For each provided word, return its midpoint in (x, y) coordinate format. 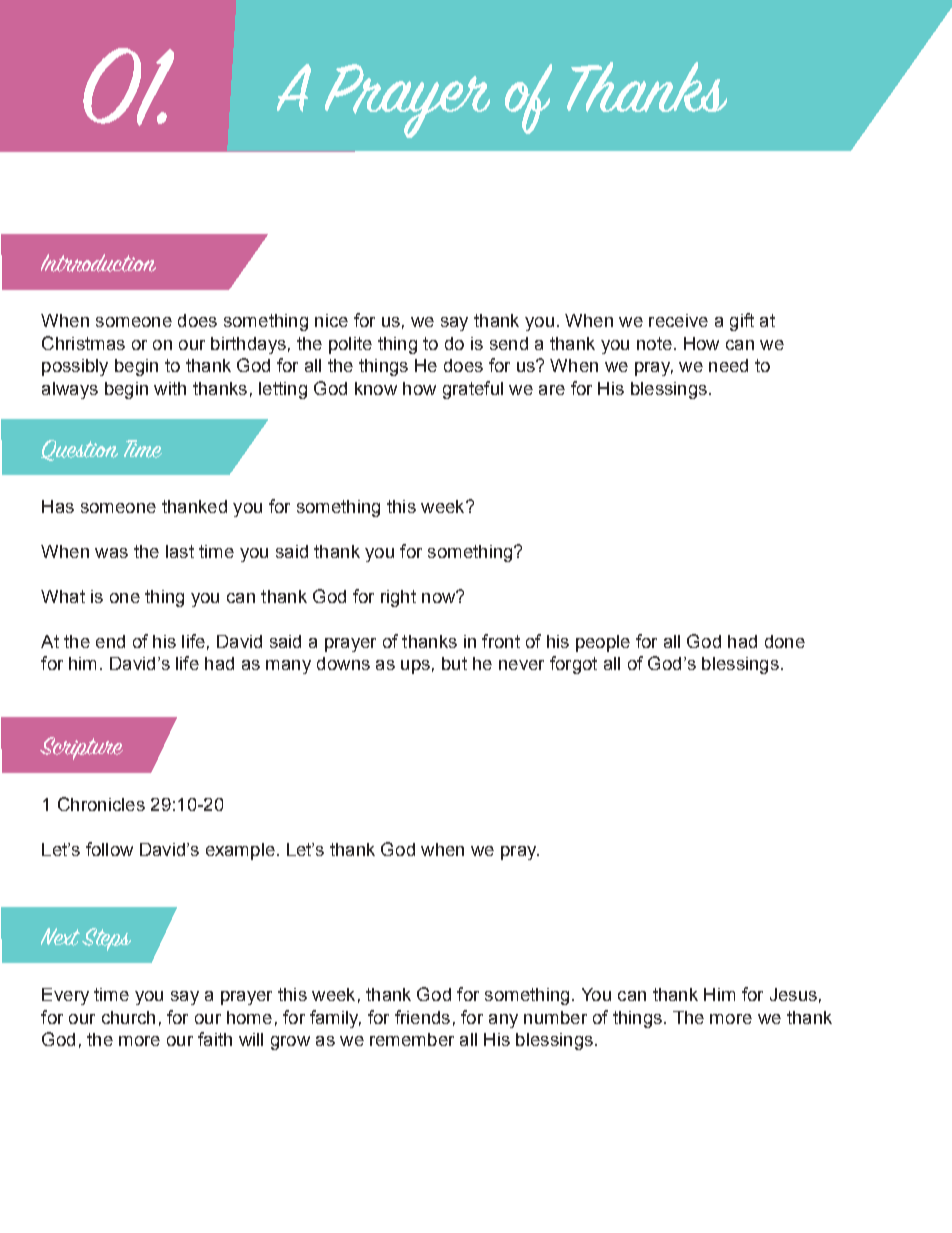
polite (350, 345)
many (288, 667)
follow (109, 849)
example (240, 851)
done (785, 641)
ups (415, 667)
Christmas (83, 343)
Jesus (793, 994)
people (603, 643)
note (654, 343)
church (128, 1017)
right (398, 598)
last (180, 551)
